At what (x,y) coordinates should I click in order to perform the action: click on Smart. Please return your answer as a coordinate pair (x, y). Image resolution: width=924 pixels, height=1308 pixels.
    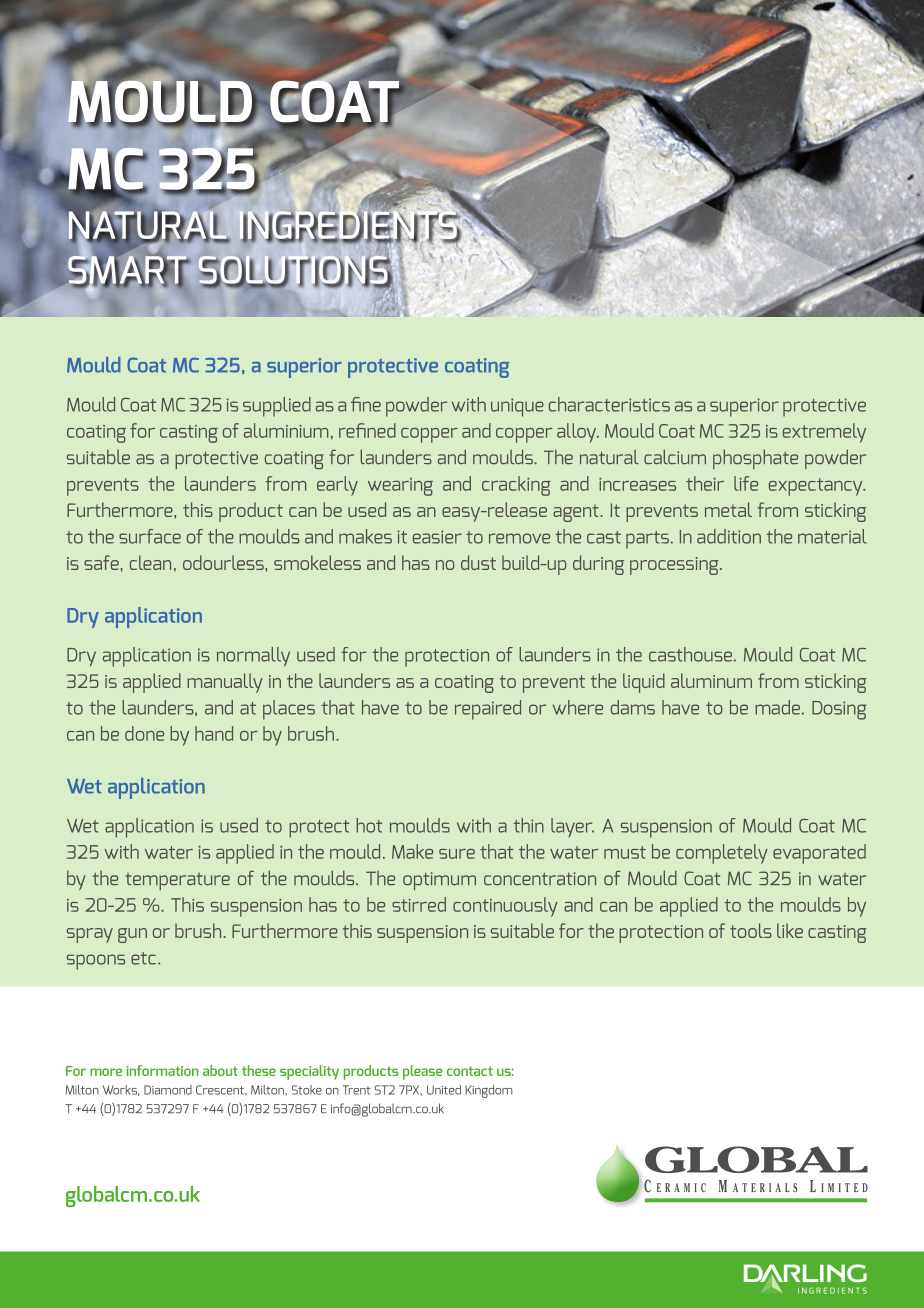
    Looking at the image, I should click on (128, 270).
